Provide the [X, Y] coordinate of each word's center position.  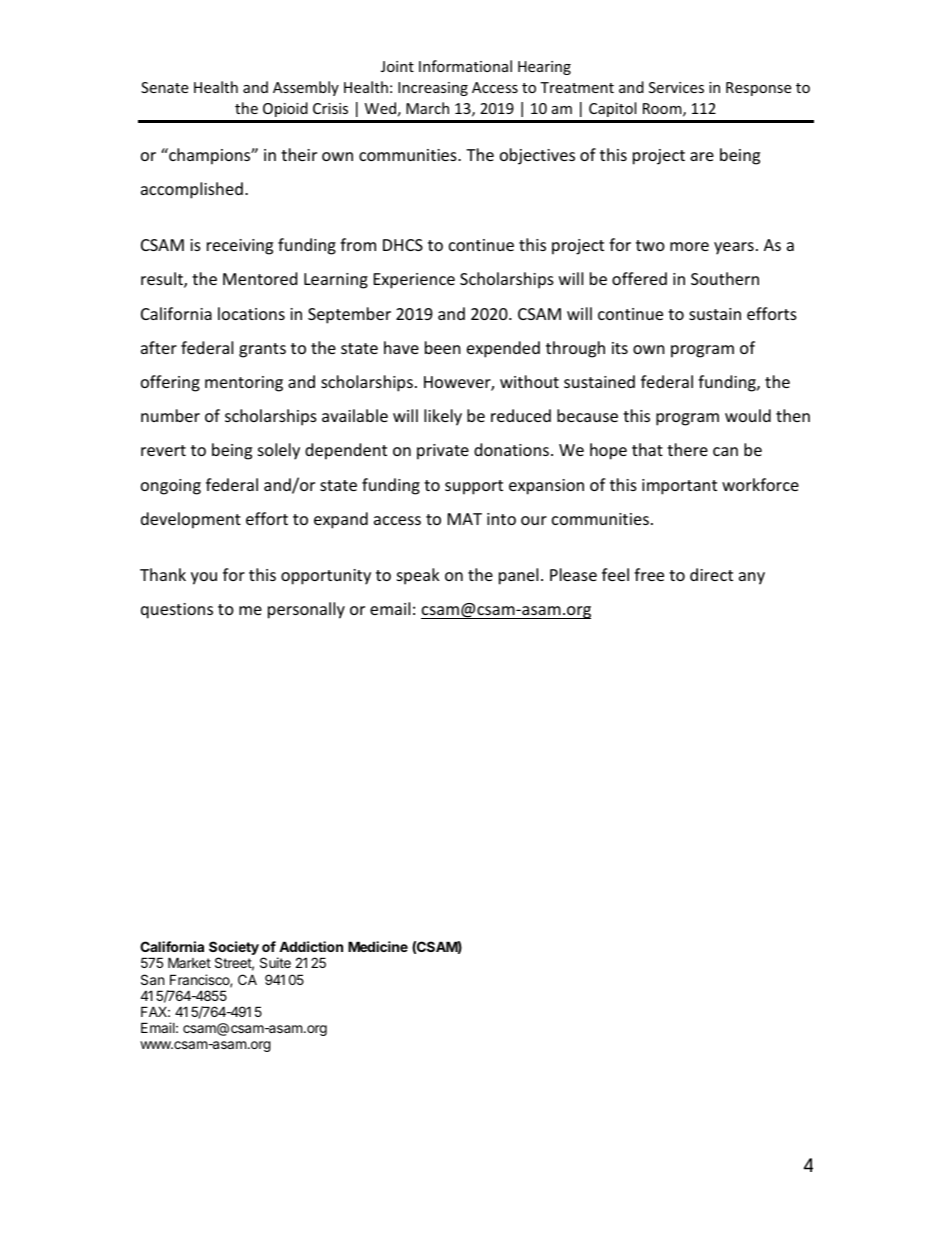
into [501, 519]
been [443, 347]
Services [676, 87]
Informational [465, 66]
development [191, 520]
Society [234, 949]
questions [177, 611]
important [679, 487]
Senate [164, 87]
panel [518, 576]
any [752, 578]
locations [251, 313]
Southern [725, 278]
